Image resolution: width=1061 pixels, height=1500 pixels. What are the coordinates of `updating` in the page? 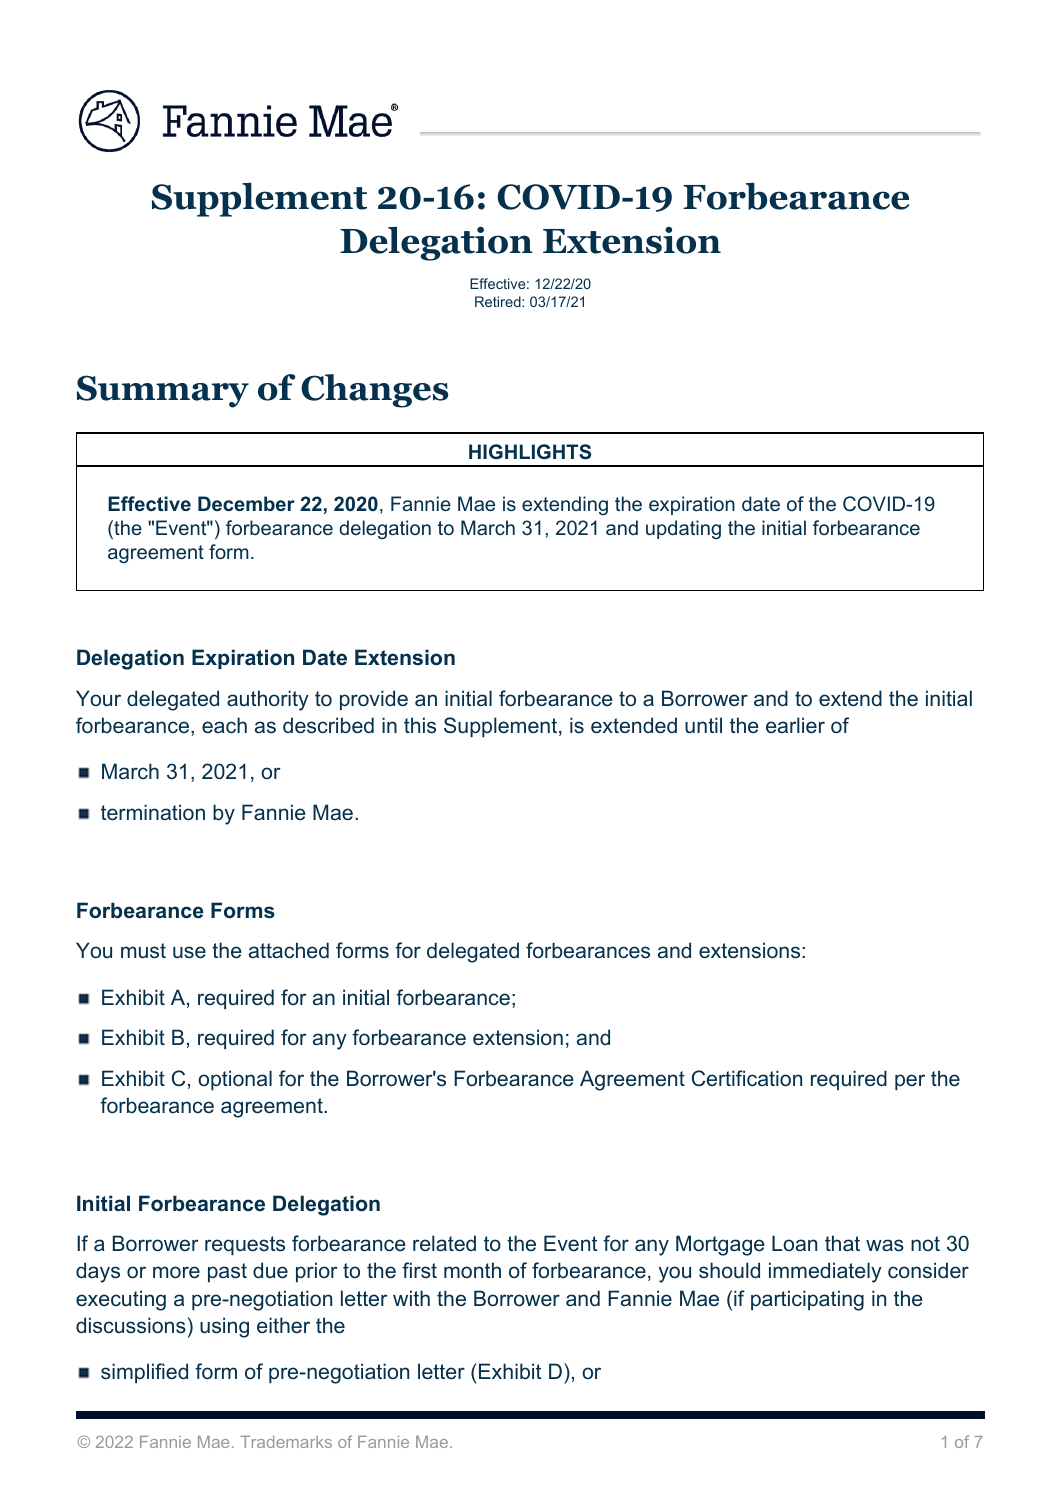 It's located at (683, 529).
